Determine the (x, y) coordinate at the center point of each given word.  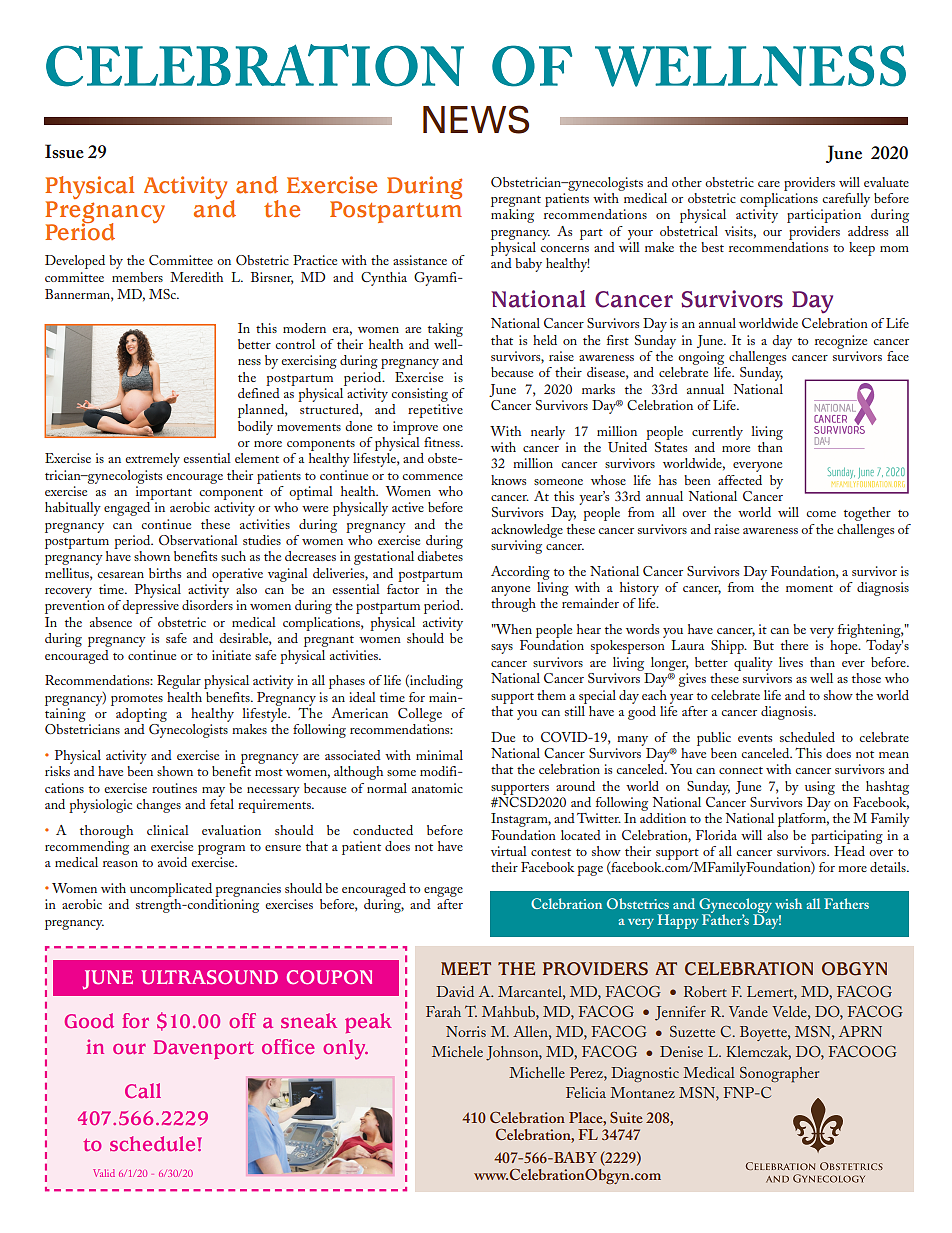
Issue (64, 151)
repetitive (435, 411)
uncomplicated (171, 890)
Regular (179, 682)
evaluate (886, 182)
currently (717, 433)
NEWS (476, 119)
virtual (509, 851)
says (502, 649)
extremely (153, 460)
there (794, 645)
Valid (104, 1173)
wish (788, 903)
